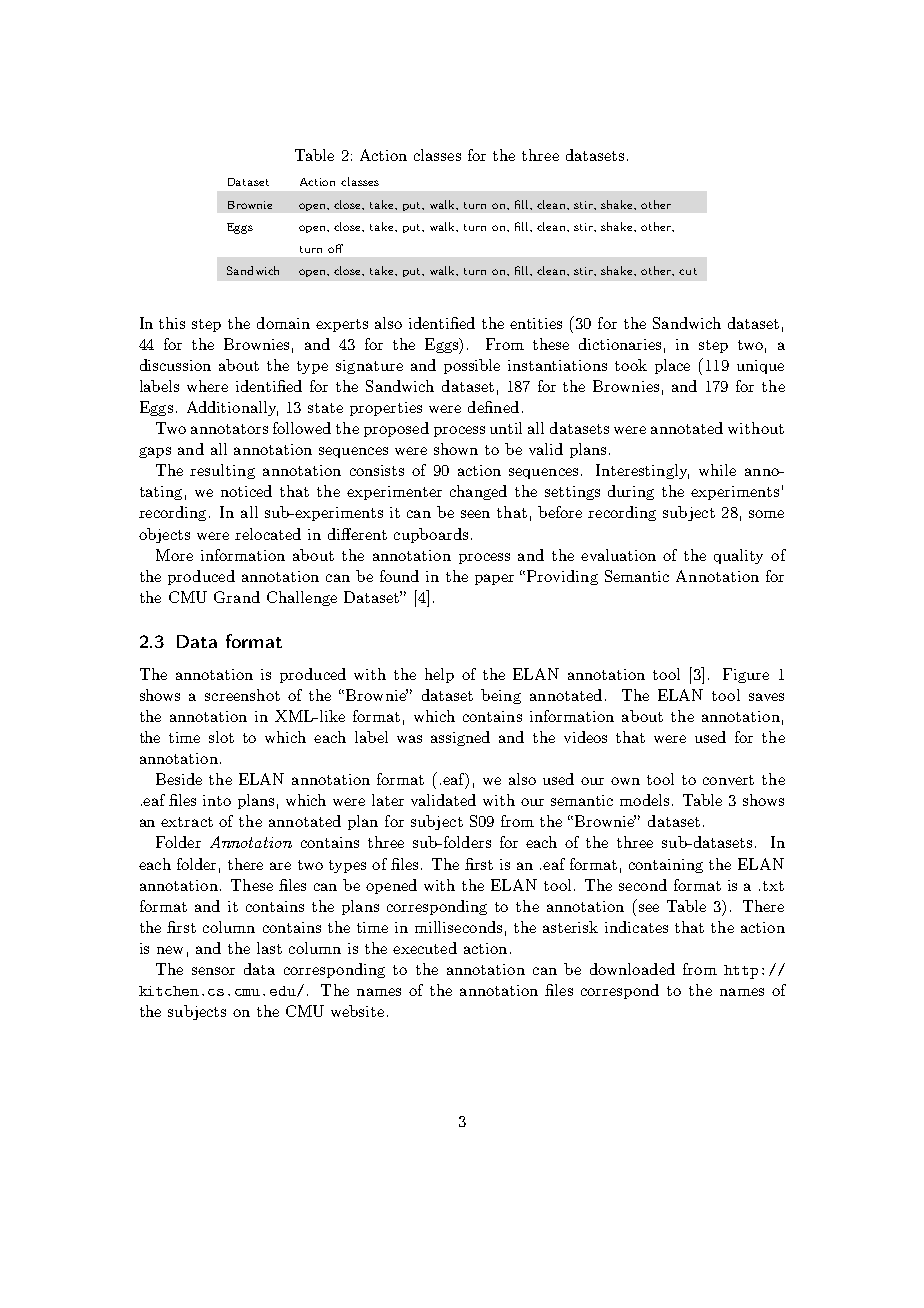 The image size is (924, 1308). What do you see at coordinates (536, 323) in the document?
I see `entities` at bounding box center [536, 323].
